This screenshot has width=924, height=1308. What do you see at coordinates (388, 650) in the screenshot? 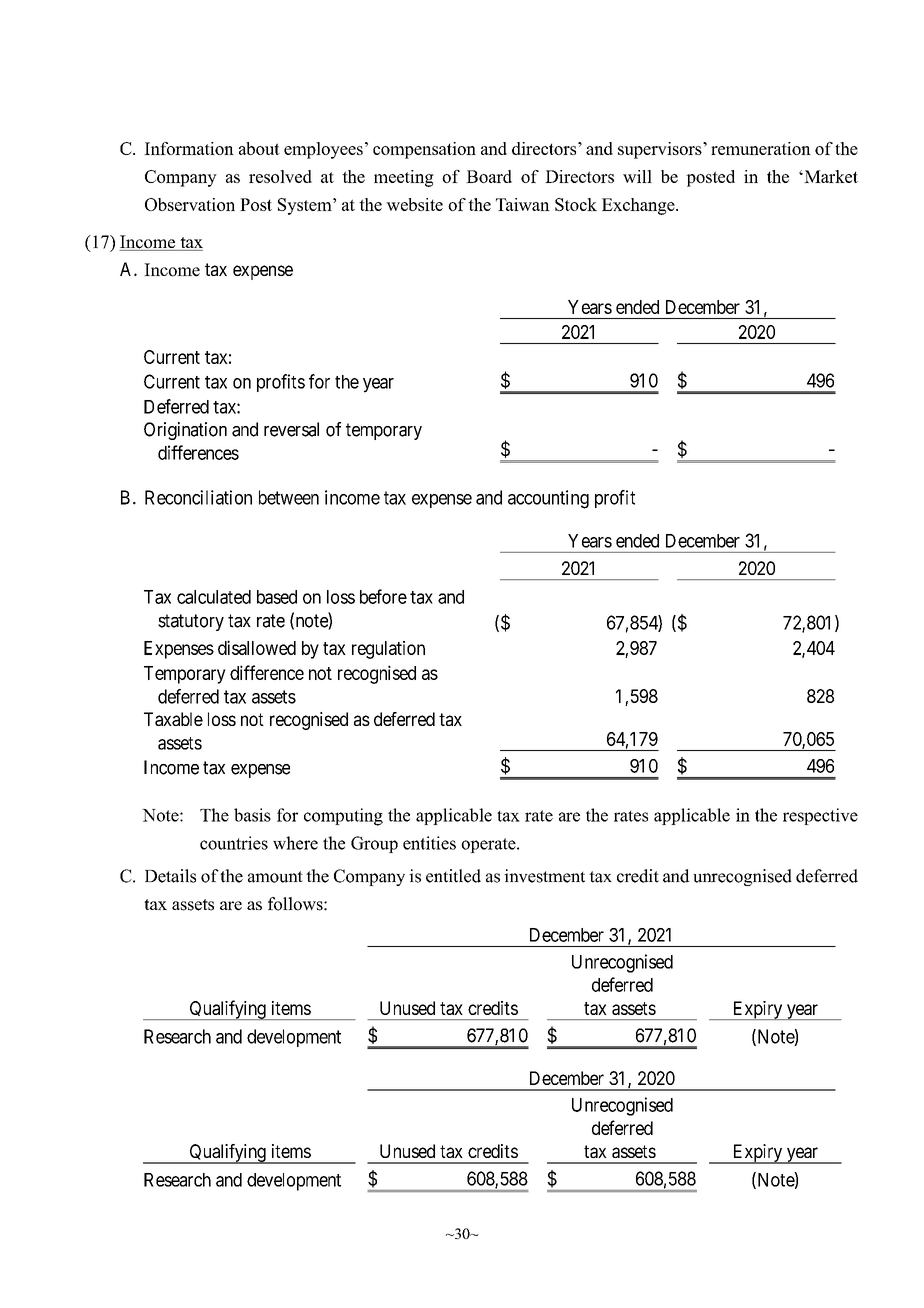
I see `regulation` at bounding box center [388, 650].
